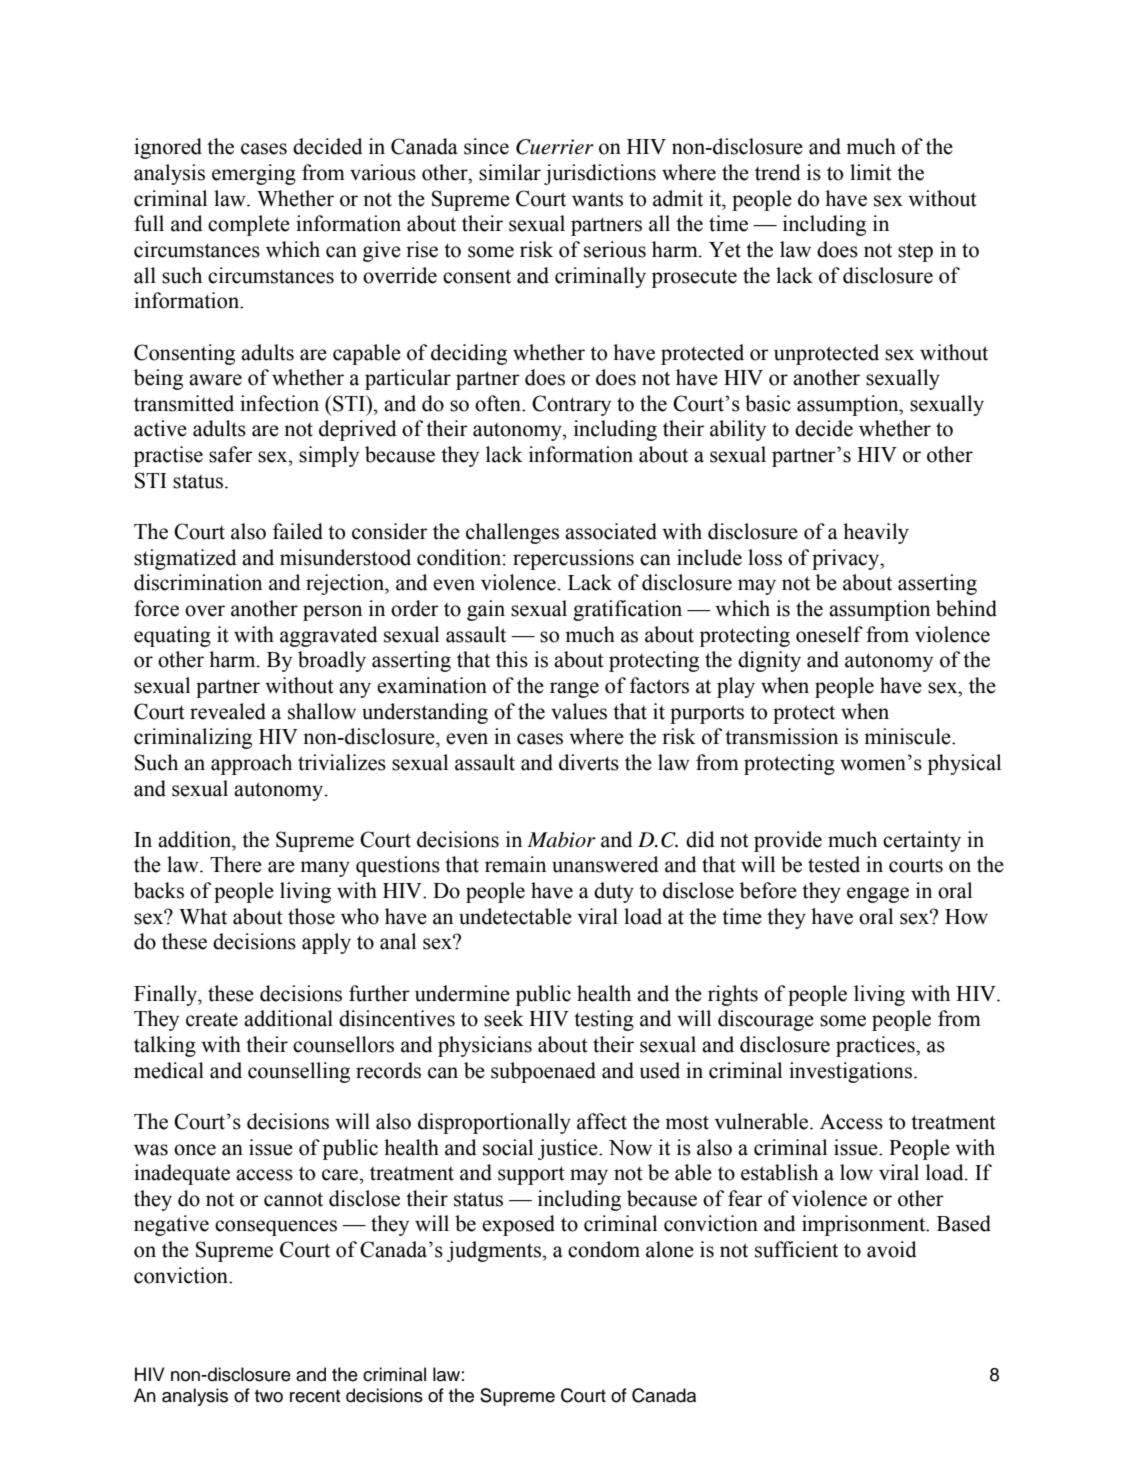 Image resolution: width=1138 pixels, height=1472 pixels. I want to click on challenges, so click(512, 533).
